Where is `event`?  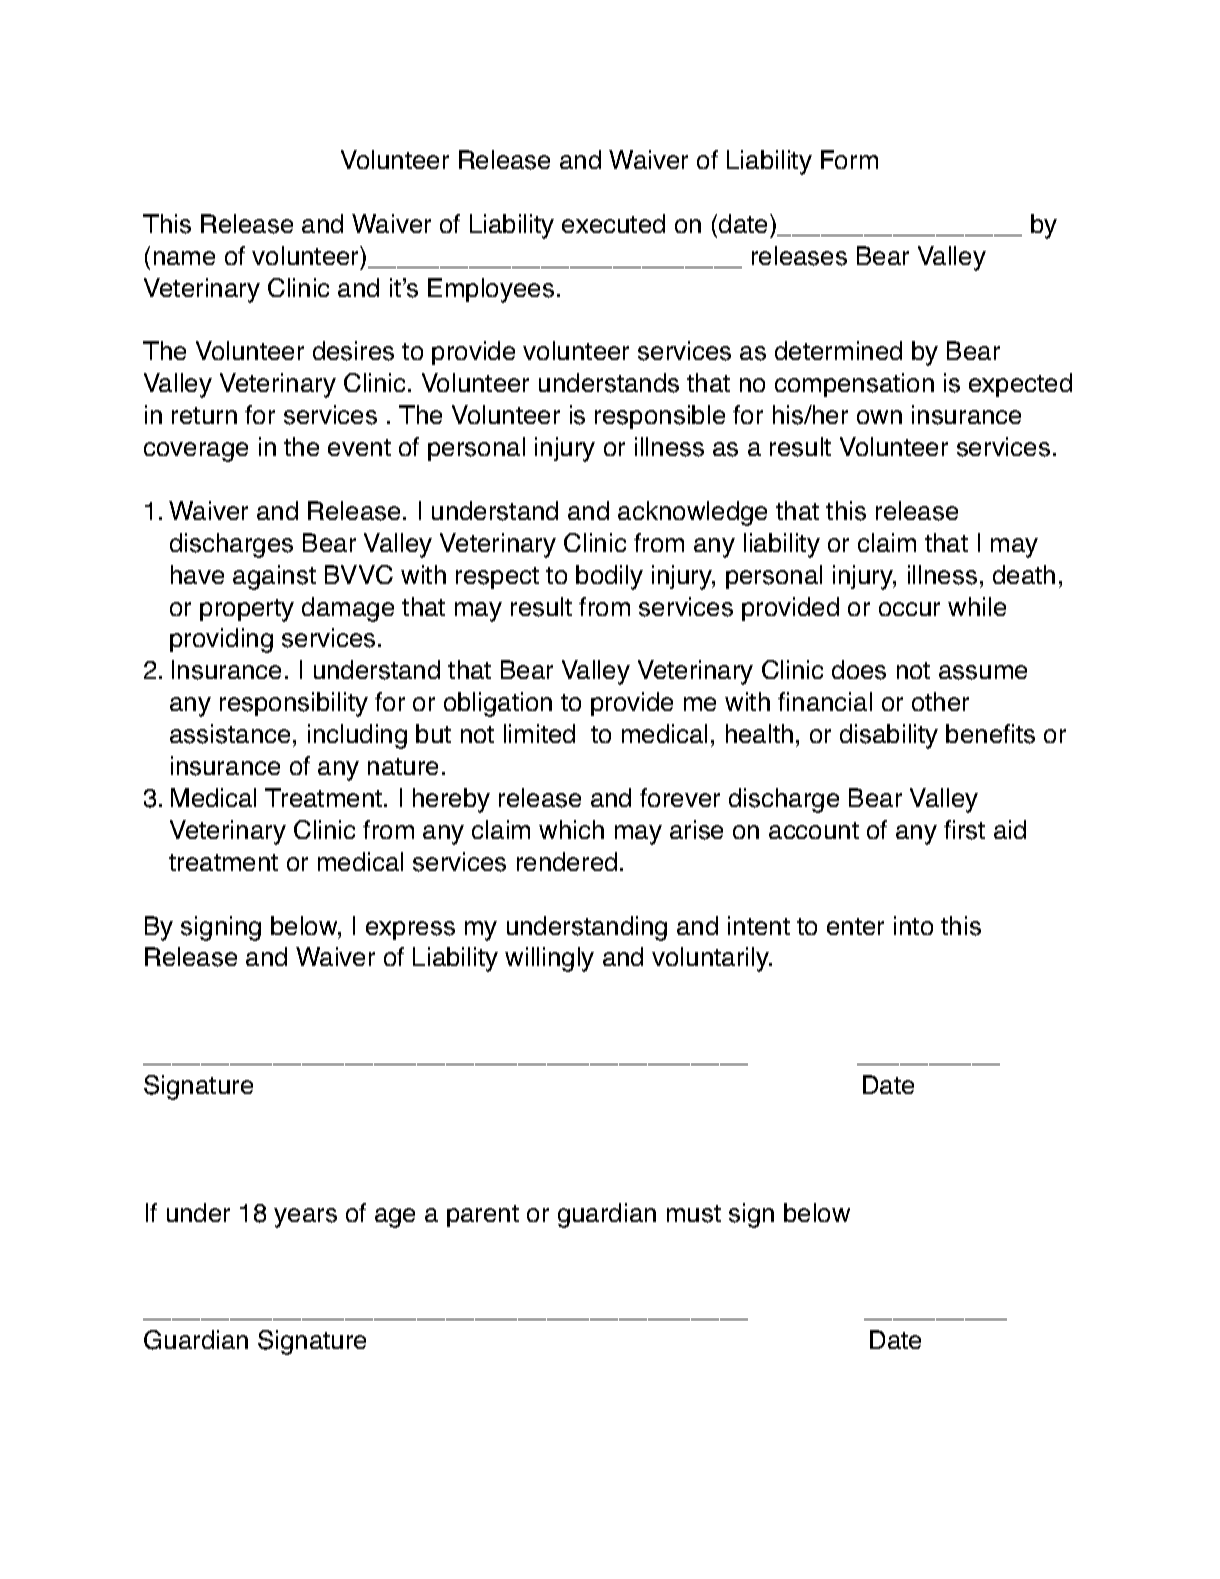
event is located at coordinates (359, 447).
